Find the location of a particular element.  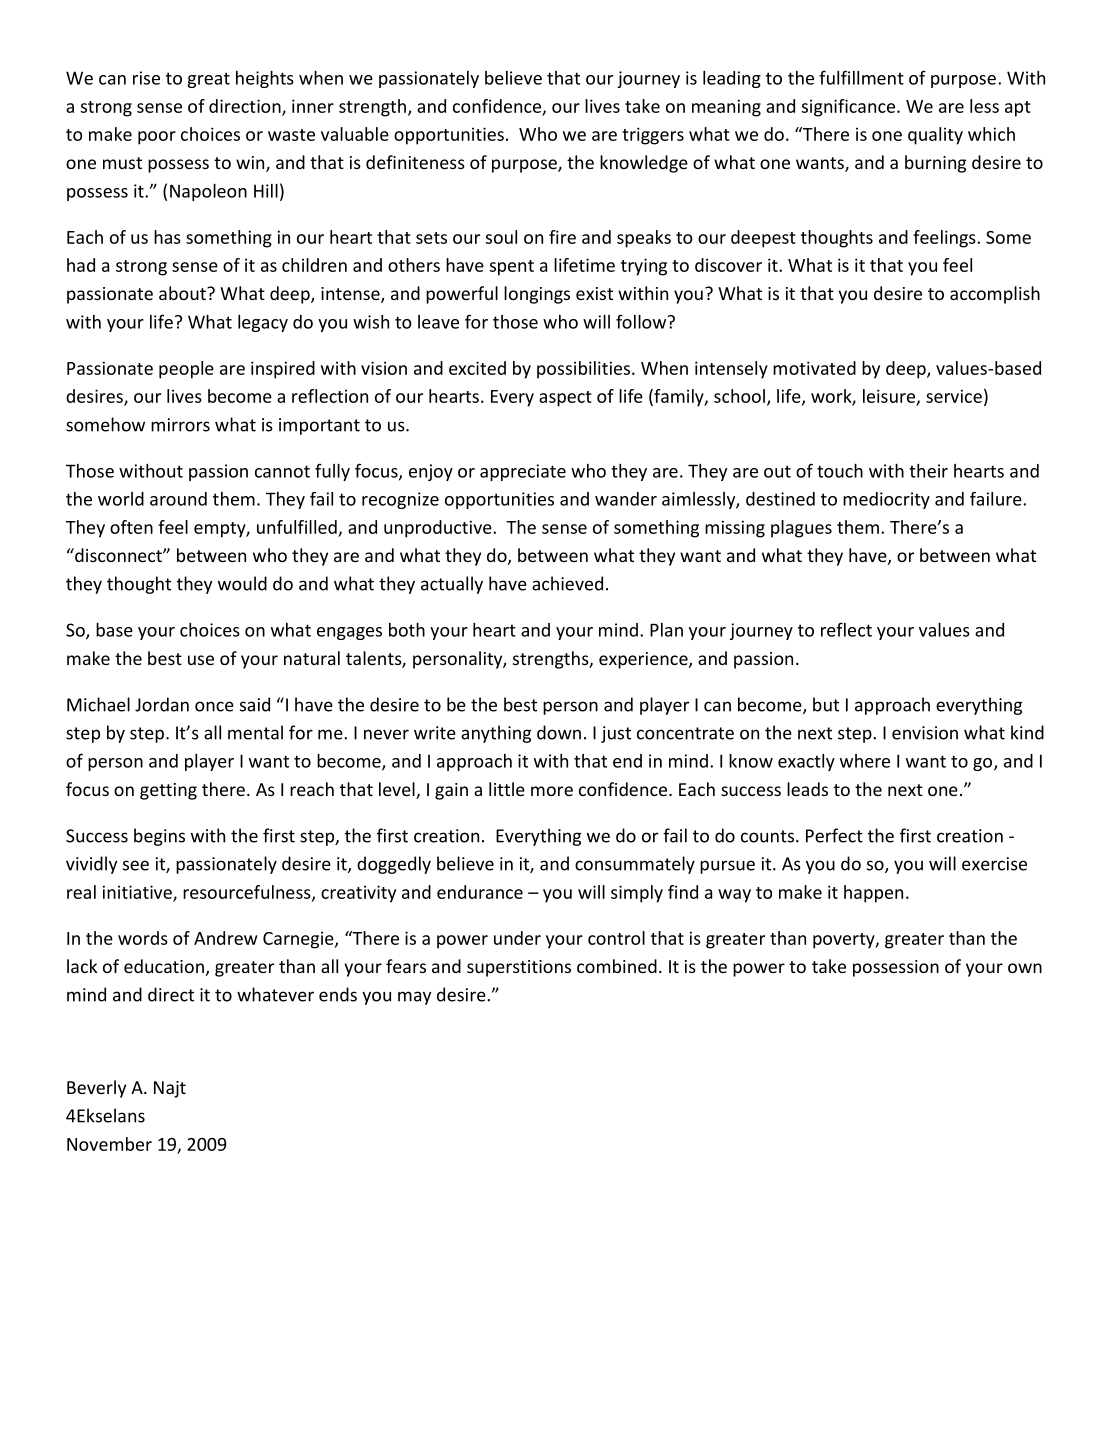

consummately is located at coordinates (635, 865).
